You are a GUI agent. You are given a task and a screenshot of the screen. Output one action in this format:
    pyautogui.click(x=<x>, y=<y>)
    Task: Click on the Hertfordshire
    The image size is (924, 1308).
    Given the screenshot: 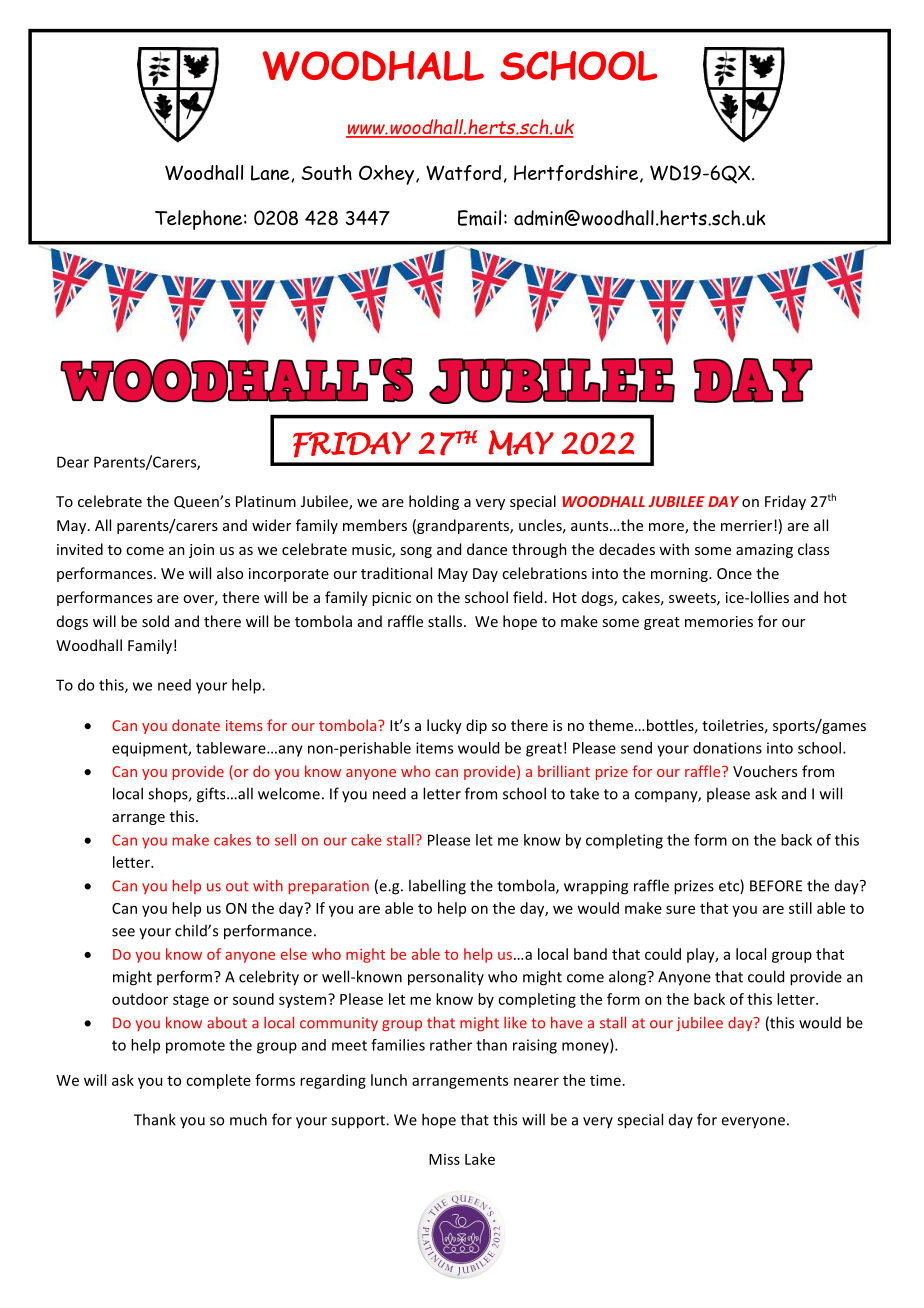 What is the action you would take?
    pyautogui.click(x=577, y=174)
